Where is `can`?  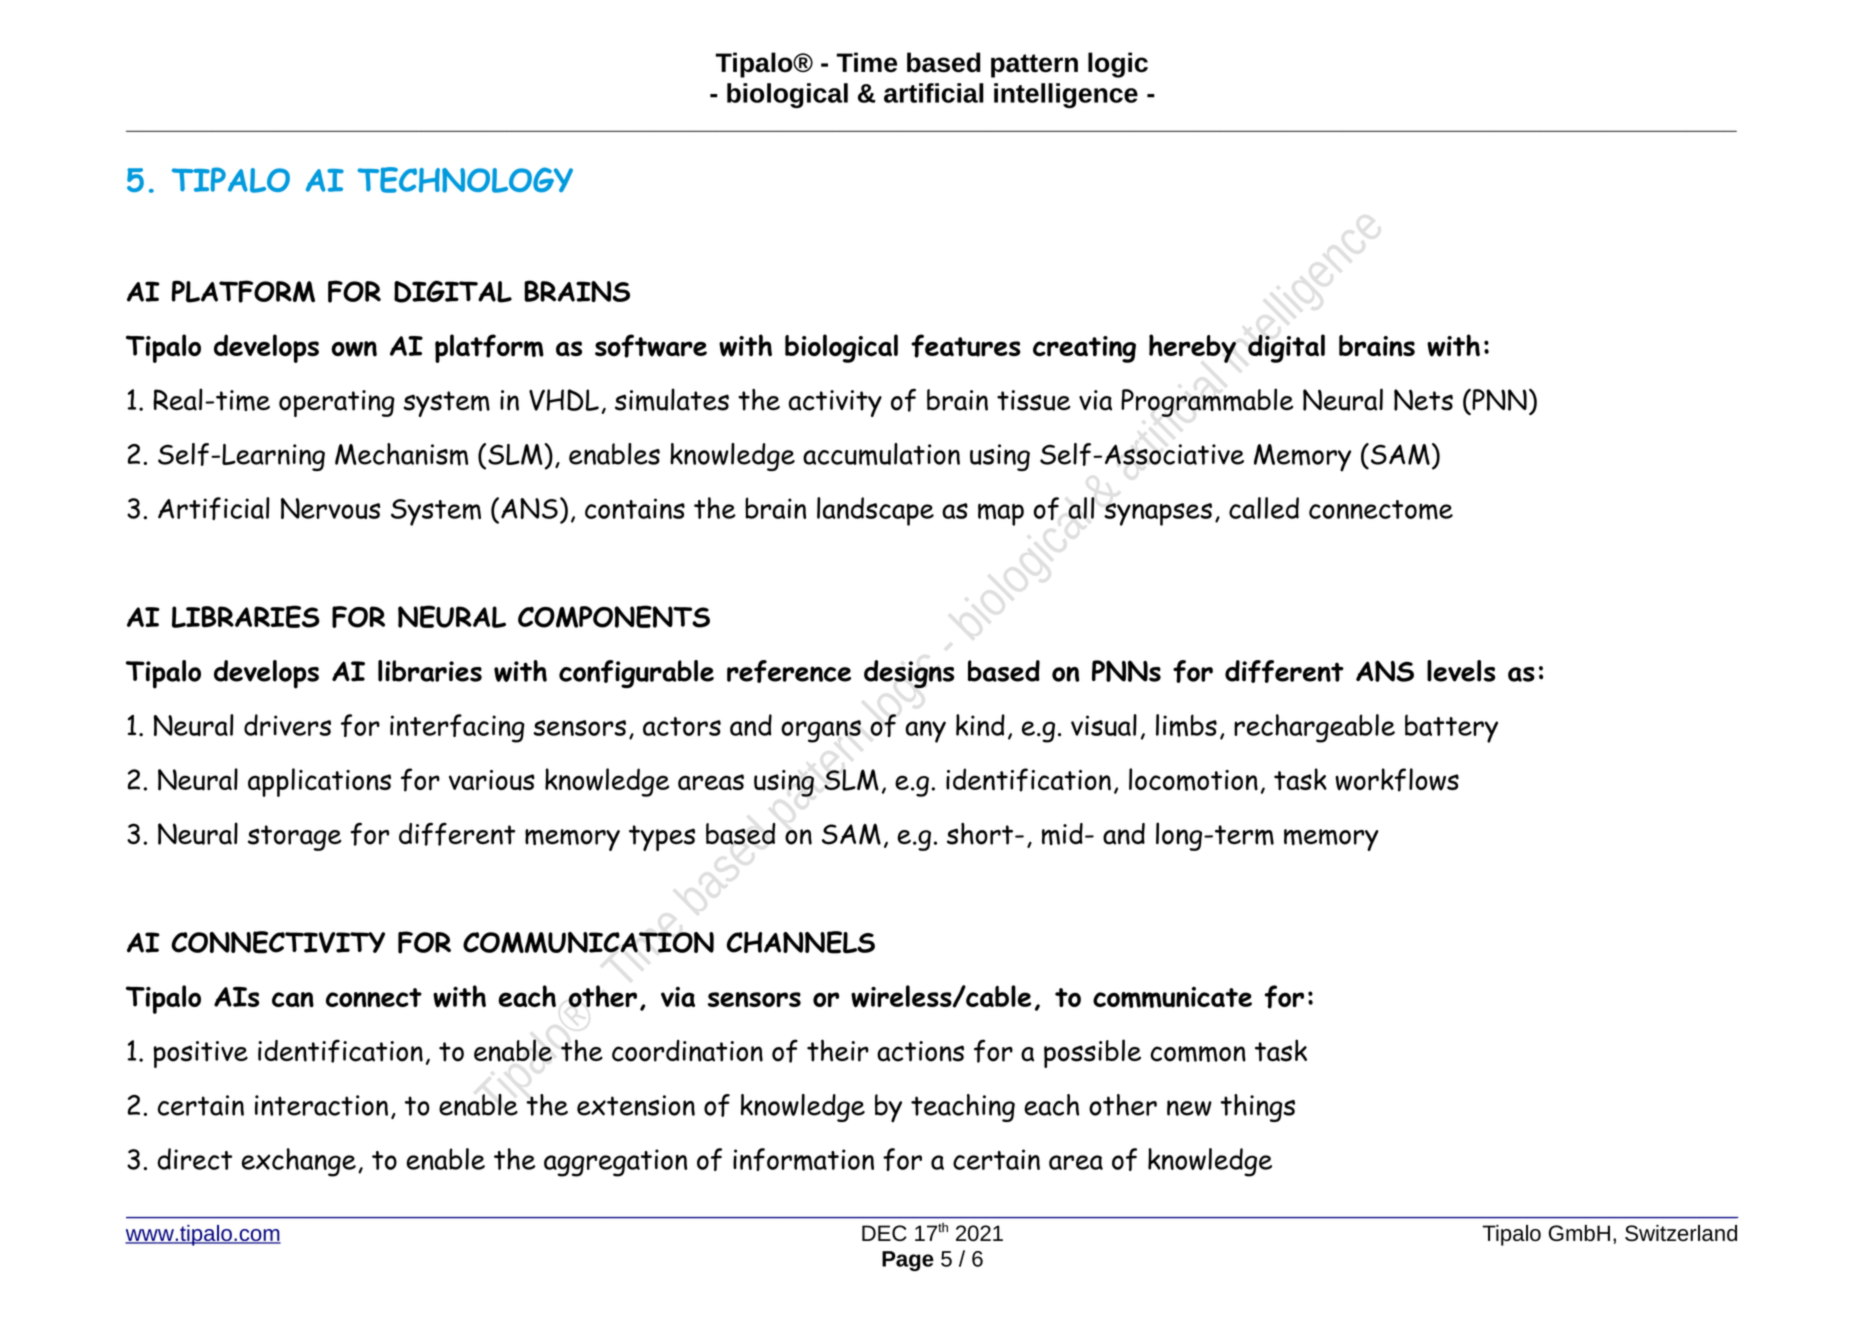
can is located at coordinates (293, 999).
